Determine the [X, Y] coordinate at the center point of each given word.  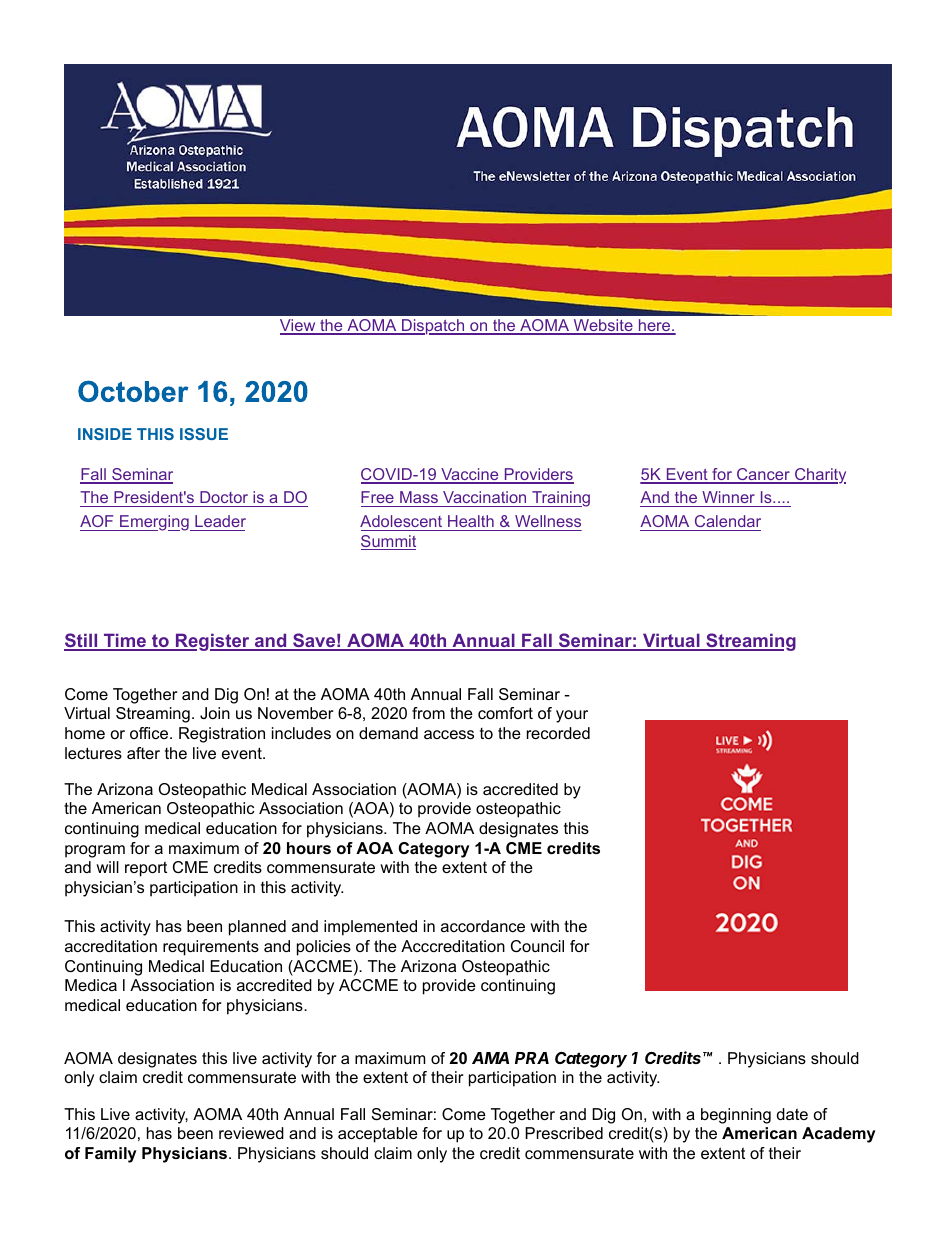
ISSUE [204, 434]
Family [110, 1155]
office [150, 733]
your [572, 716]
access [449, 734]
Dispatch [433, 327]
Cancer [763, 475]
